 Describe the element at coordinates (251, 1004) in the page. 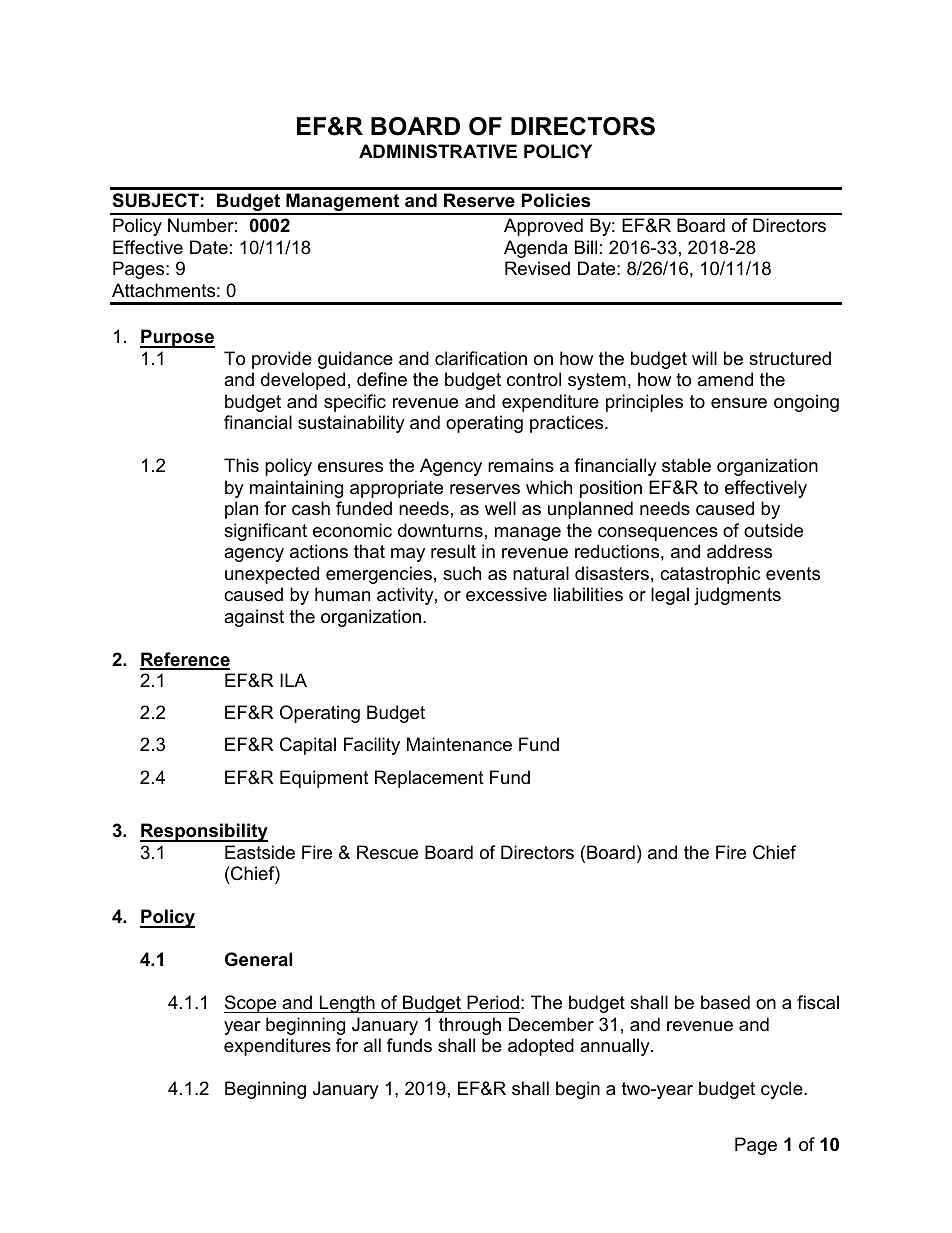

I see `Scope` at that location.
